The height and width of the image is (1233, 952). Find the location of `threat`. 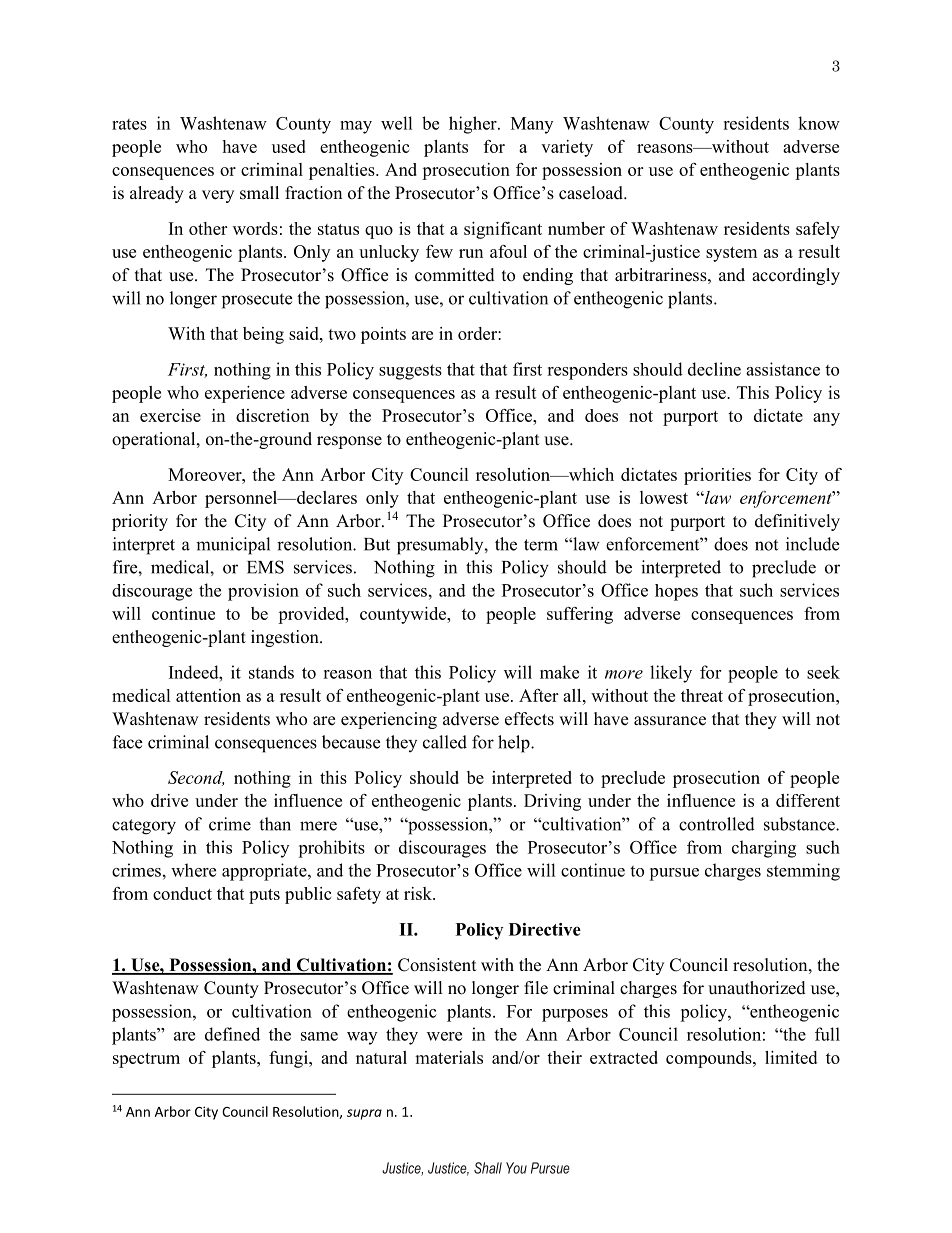

threat is located at coordinates (702, 695).
